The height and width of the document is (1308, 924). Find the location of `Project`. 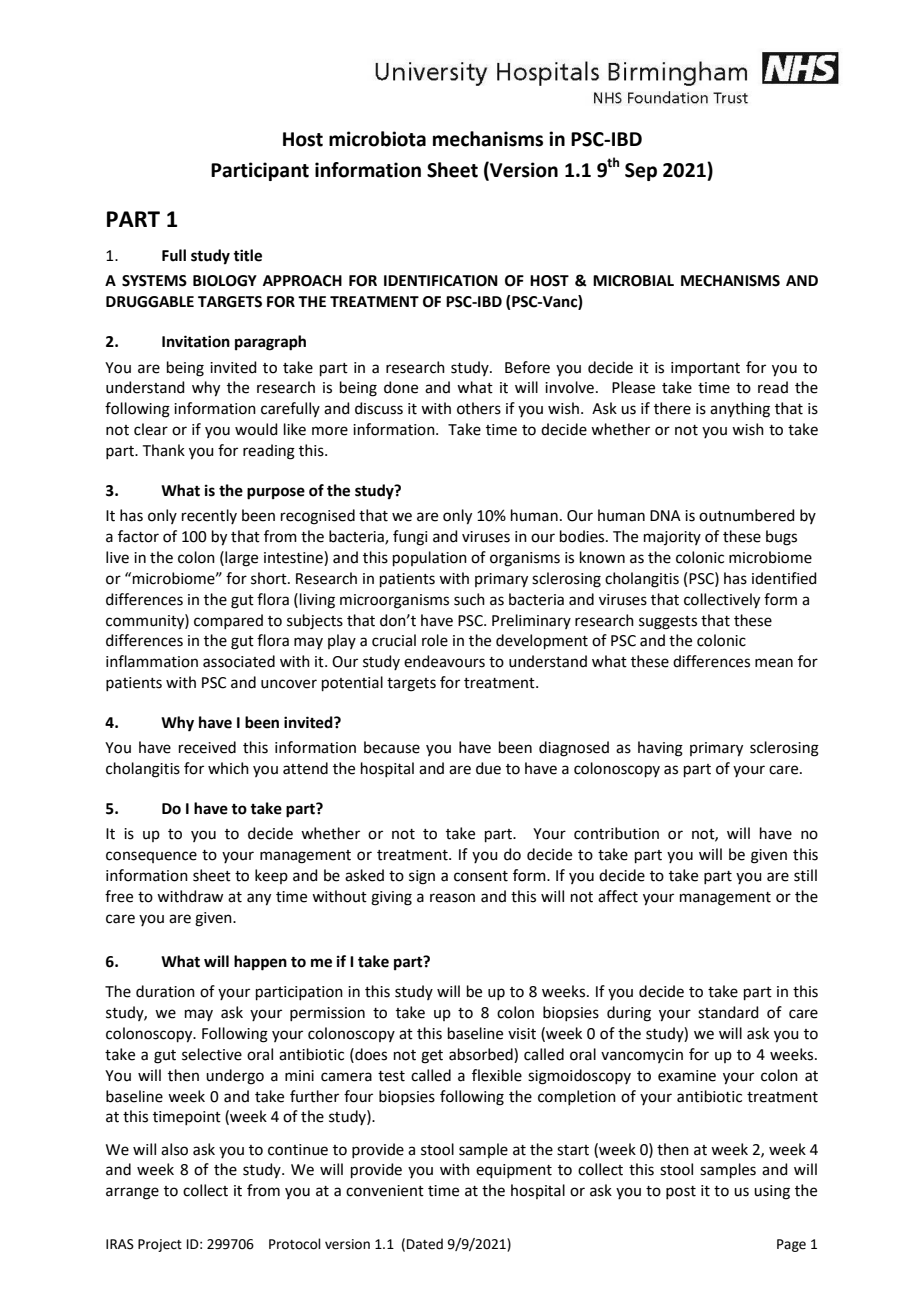

Project is located at coordinates (160, 1245).
